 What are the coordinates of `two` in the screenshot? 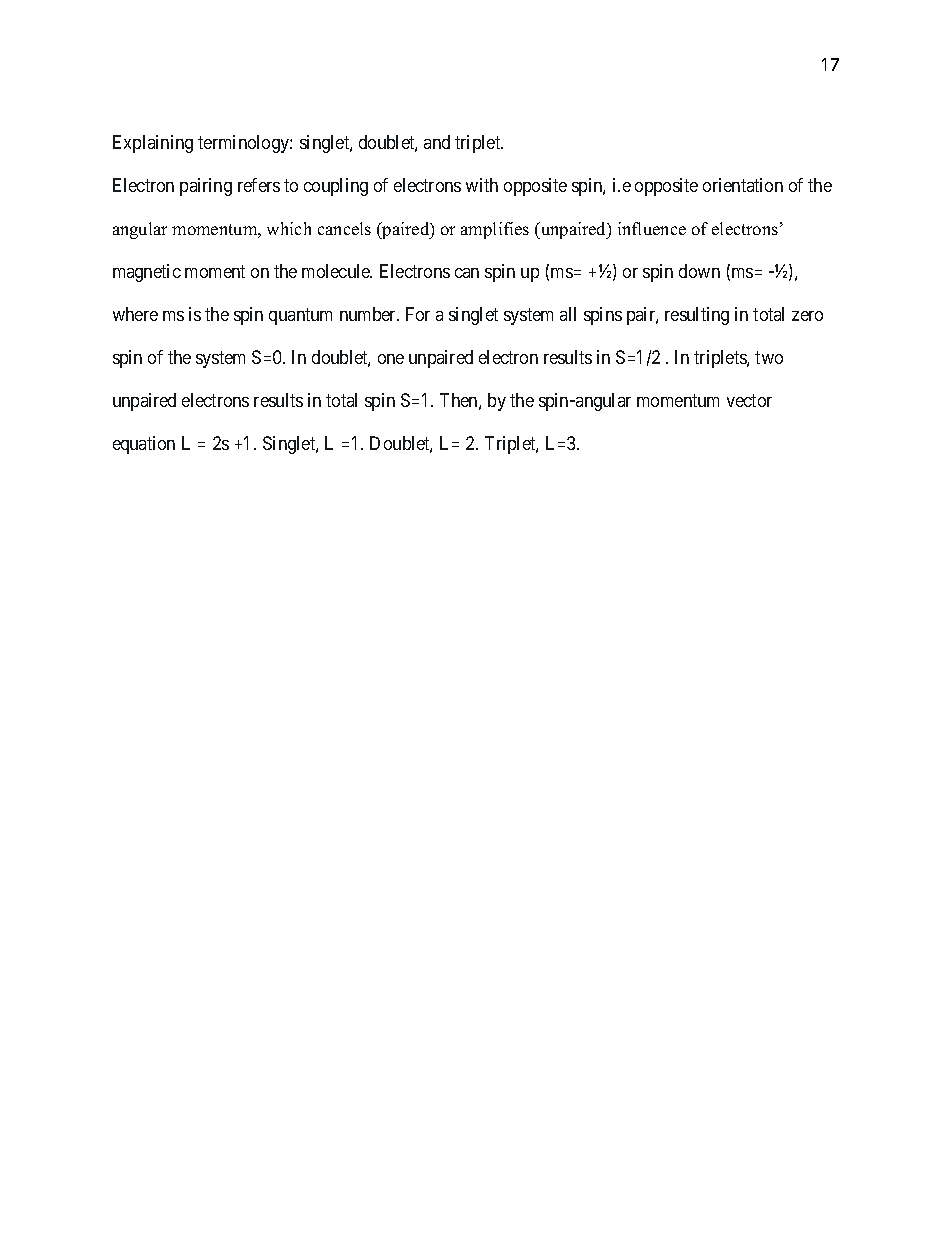 It's located at (769, 357).
